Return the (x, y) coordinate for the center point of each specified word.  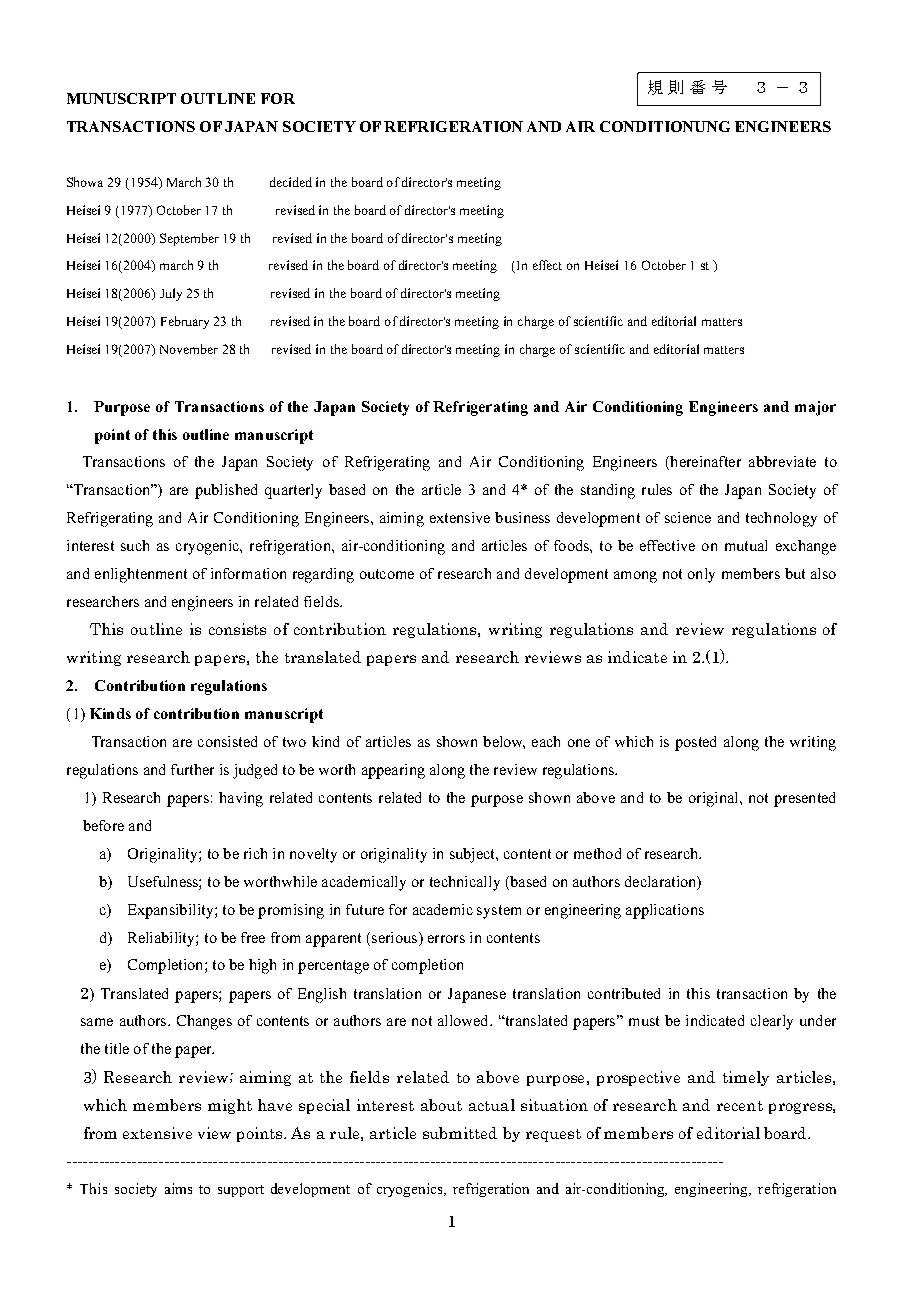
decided (291, 182)
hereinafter (704, 463)
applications (665, 911)
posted (695, 743)
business (522, 517)
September (189, 239)
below (504, 742)
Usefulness (164, 881)
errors (446, 939)
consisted (227, 741)
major (815, 408)
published (226, 491)
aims (178, 1188)
